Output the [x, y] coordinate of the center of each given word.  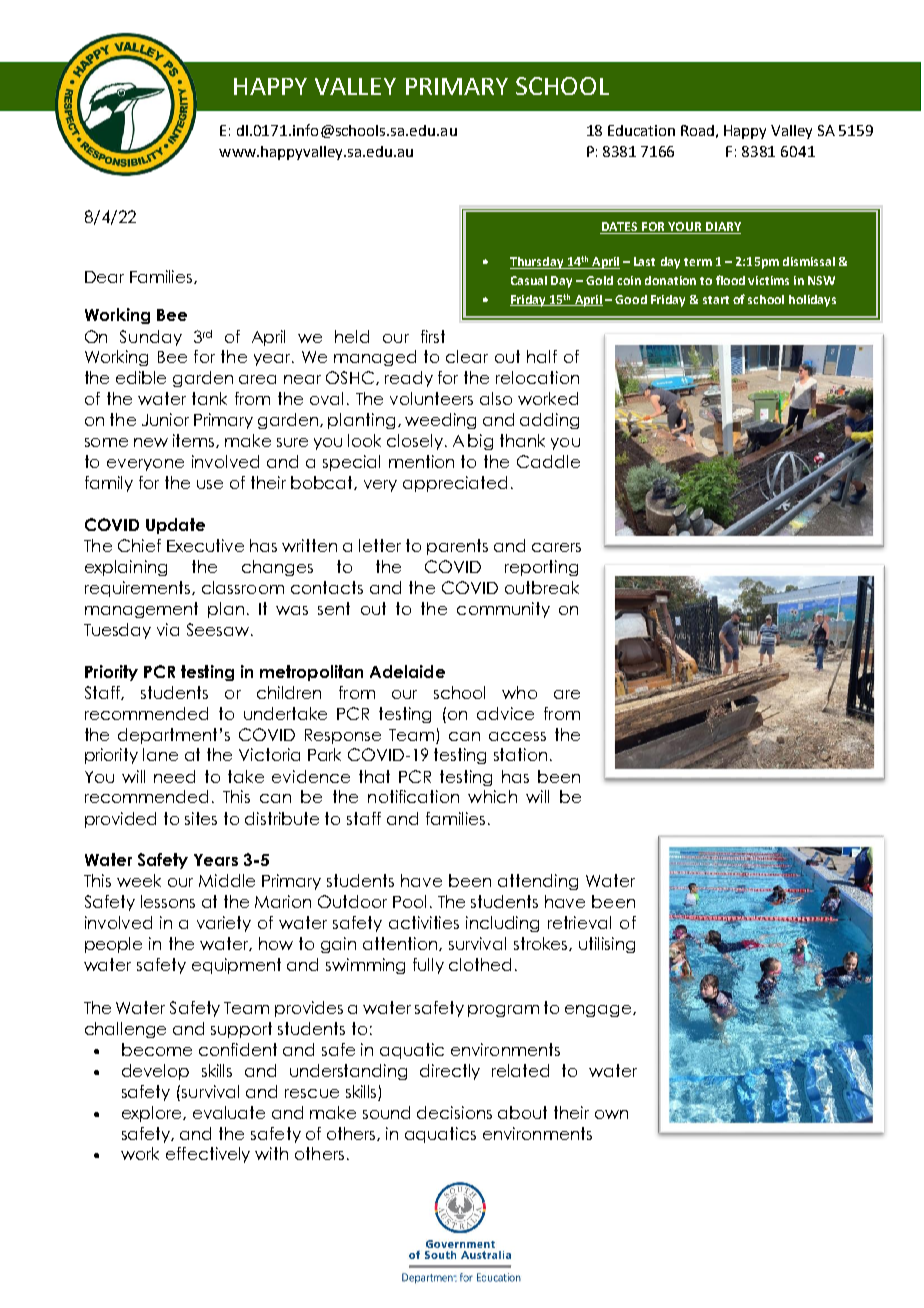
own [611, 1114]
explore [153, 1114]
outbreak [542, 587]
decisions [454, 1112]
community [503, 610]
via [168, 629]
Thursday [538, 263]
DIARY [722, 228]
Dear [104, 277]
